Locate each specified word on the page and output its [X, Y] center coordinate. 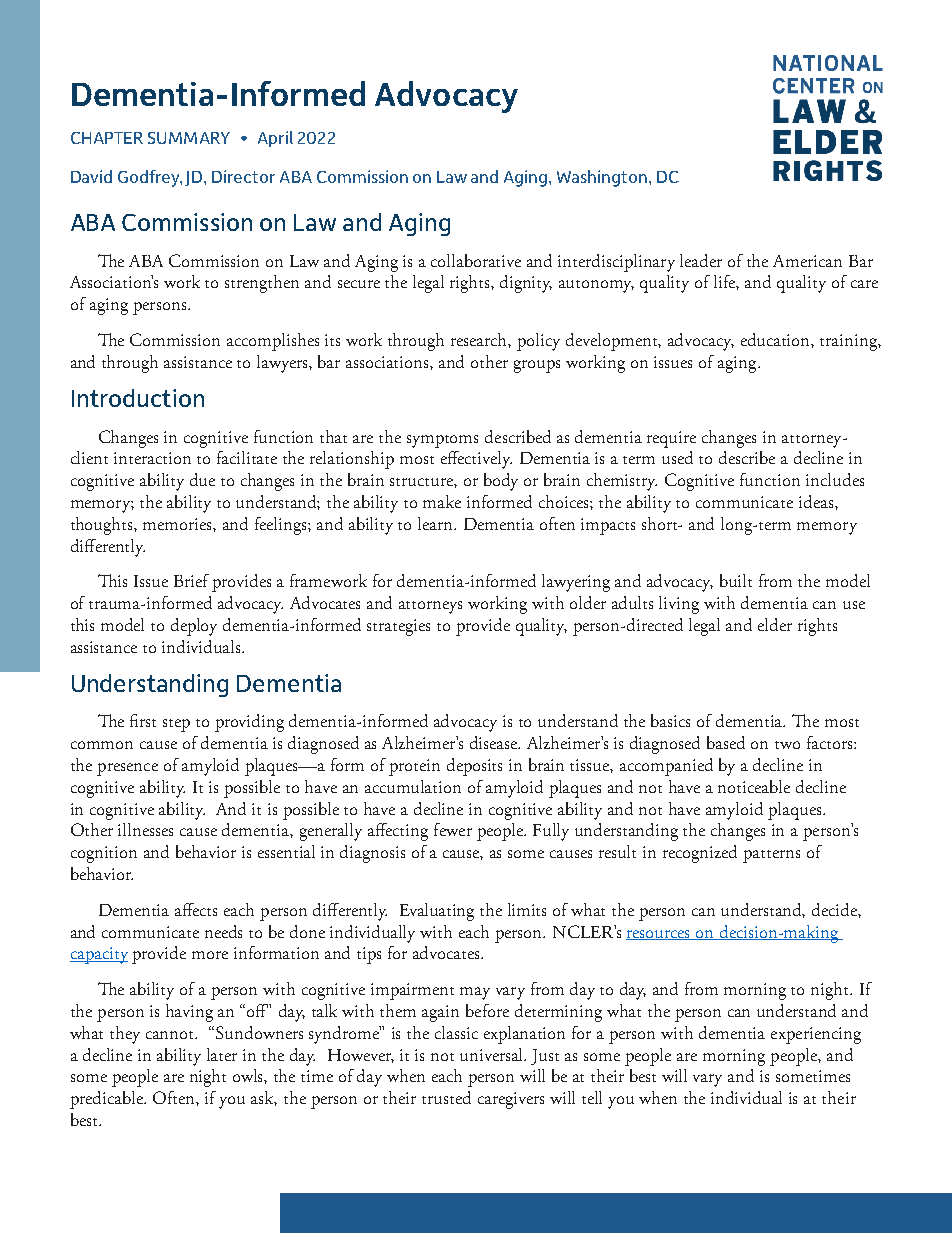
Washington [602, 178]
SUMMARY [189, 138]
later [222, 1054]
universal [493, 1054]
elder [775, 624]
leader [701, 260]
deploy [194, 627]
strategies [398, 627]
